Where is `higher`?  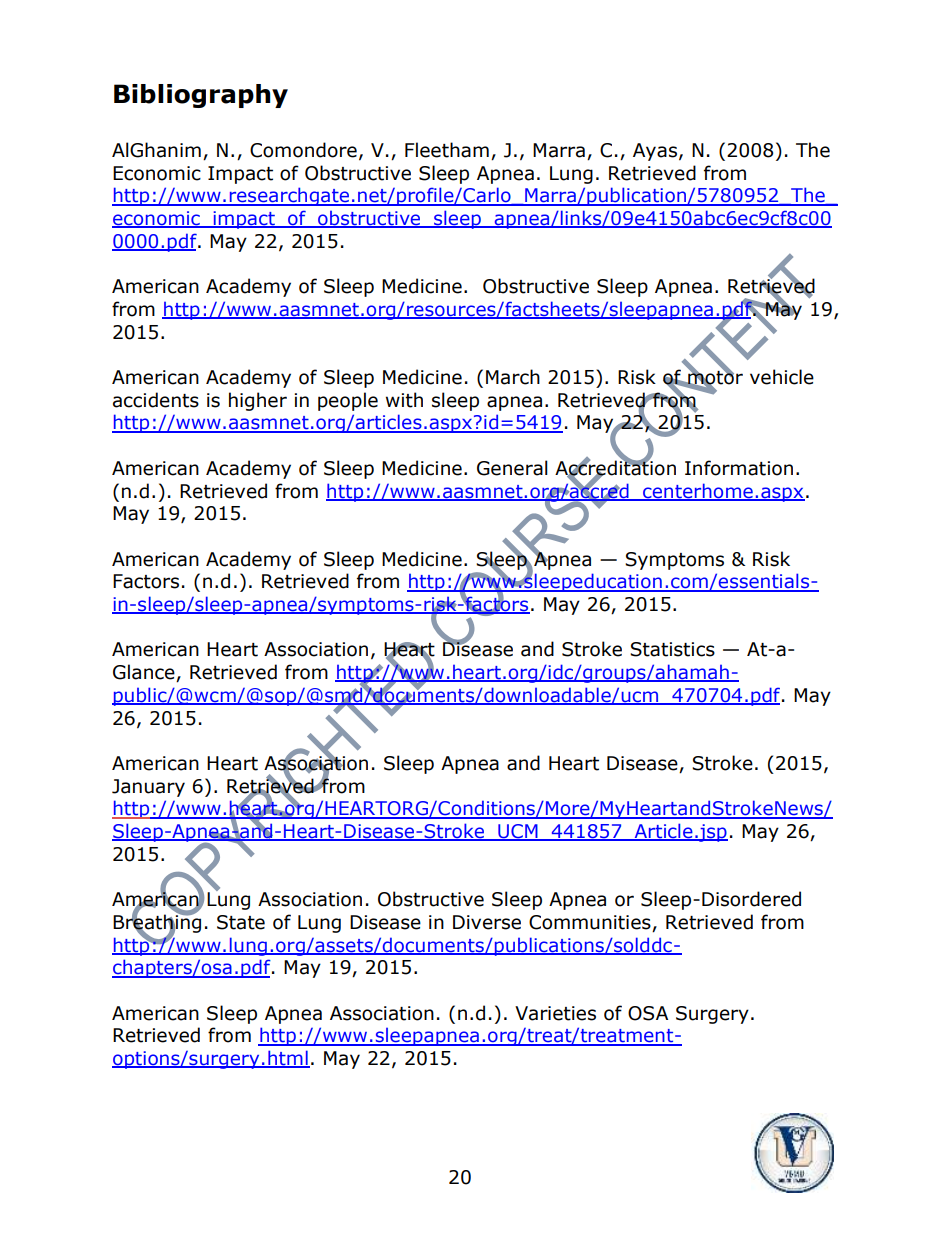 higher is located at coordinates (258, 401).
